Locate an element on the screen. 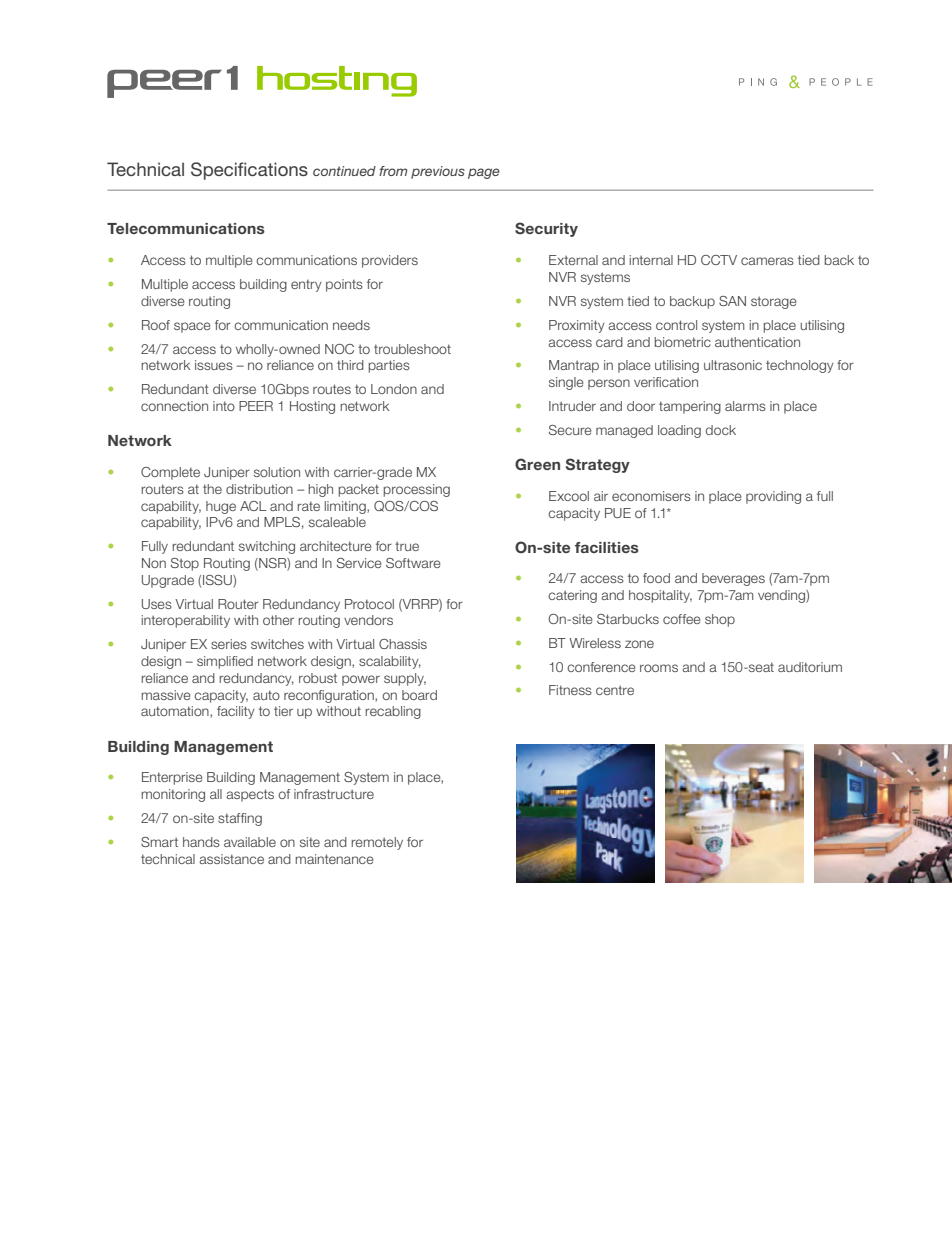 This screenshot has width=952, height=1233. huge is located at coordinates (221, 507).
